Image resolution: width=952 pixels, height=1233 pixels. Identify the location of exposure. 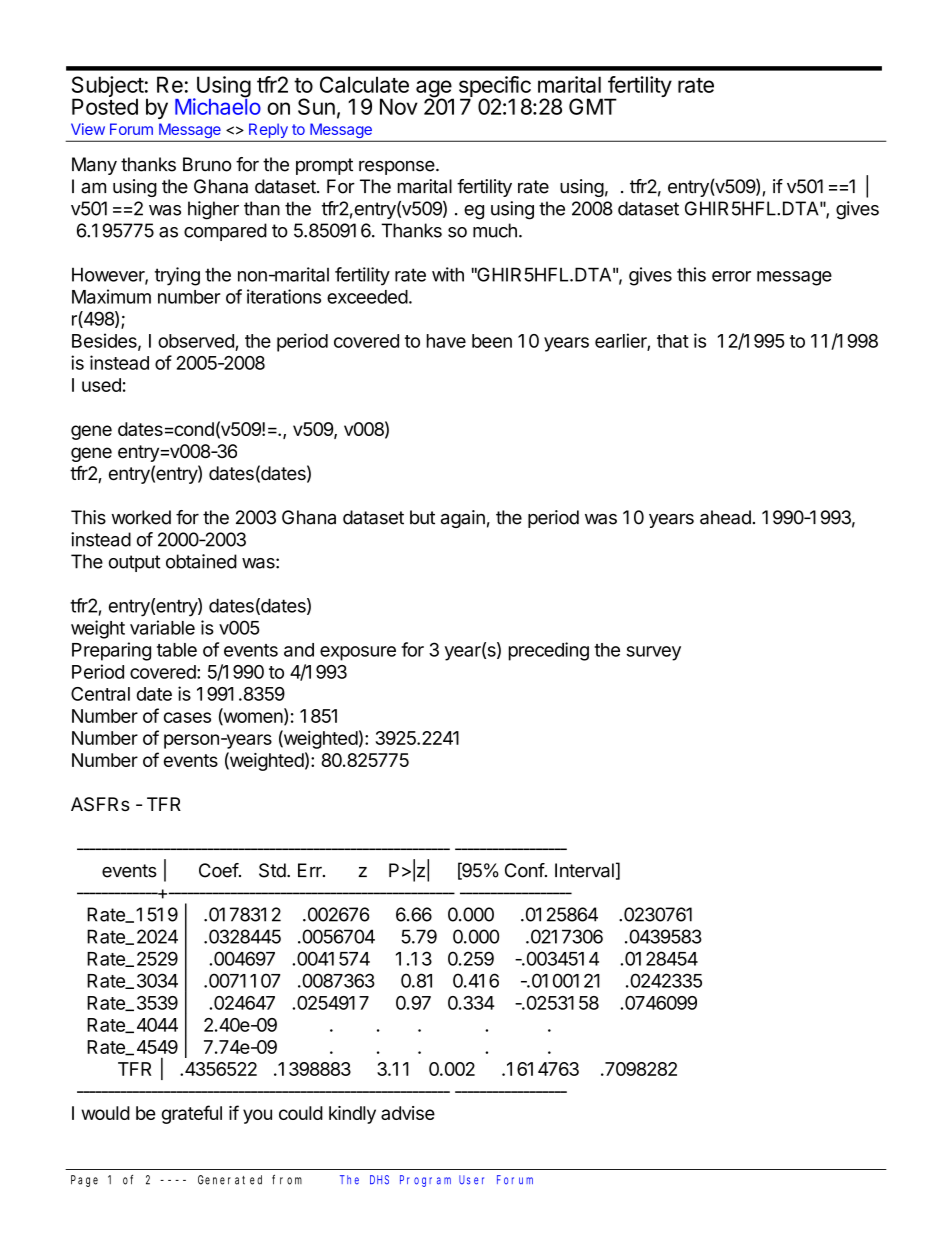
(358, 653).
